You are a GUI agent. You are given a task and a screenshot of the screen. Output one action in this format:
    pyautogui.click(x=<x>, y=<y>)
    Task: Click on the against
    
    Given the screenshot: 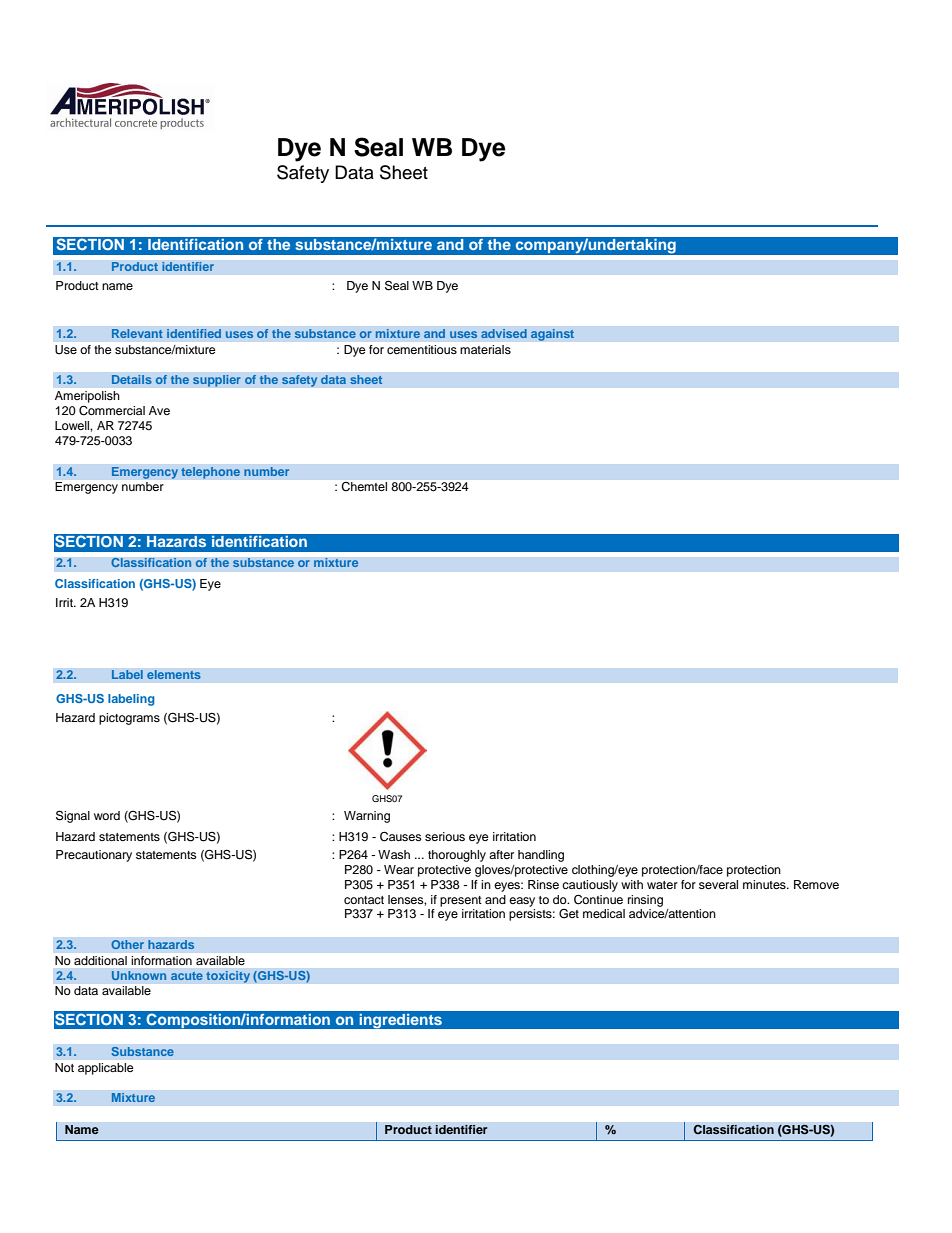 What is the action you would take?
    pyautogui.click(x=552, y=335)
